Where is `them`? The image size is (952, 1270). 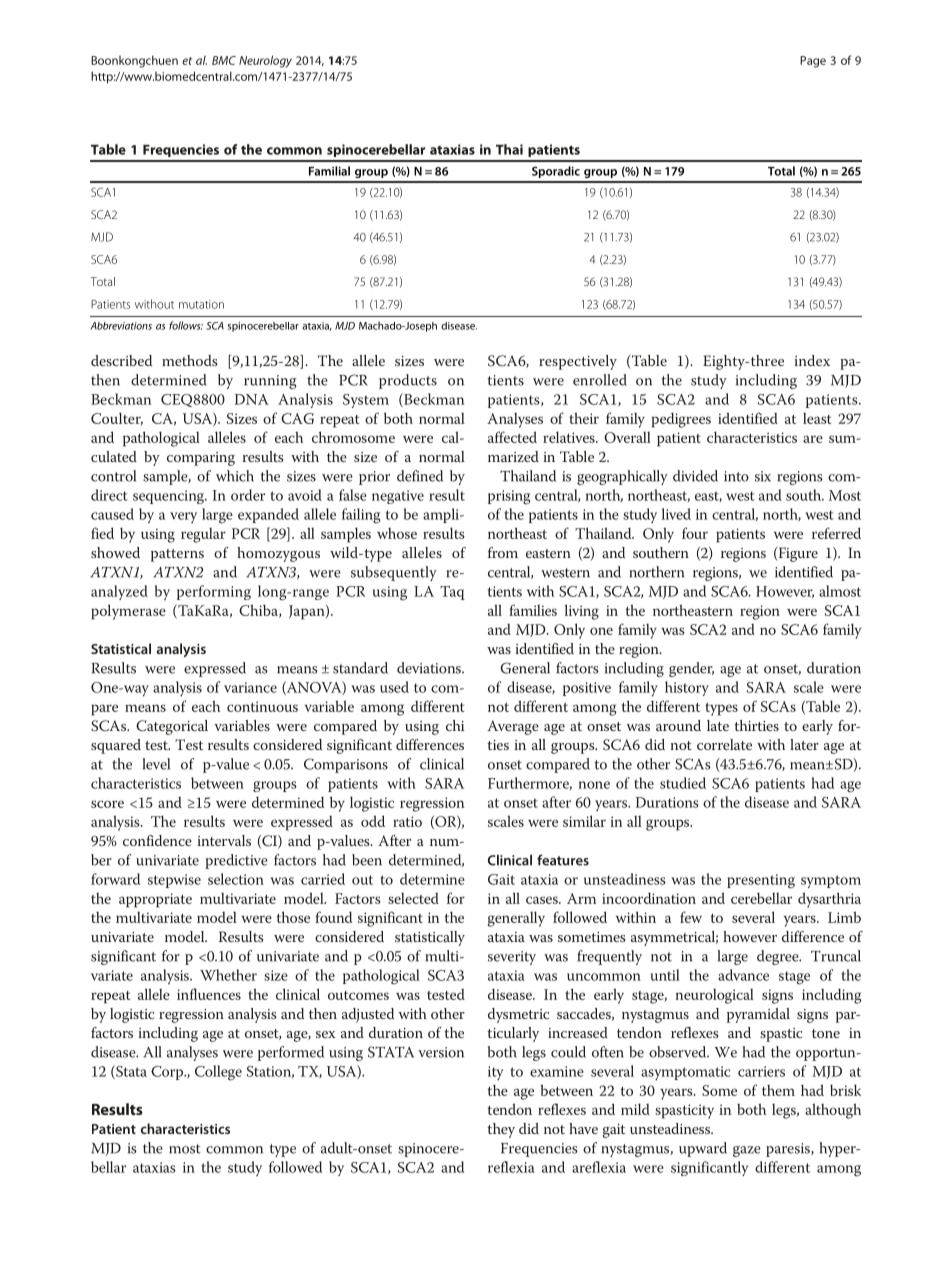
them is located at coordinates (778, 1090).
